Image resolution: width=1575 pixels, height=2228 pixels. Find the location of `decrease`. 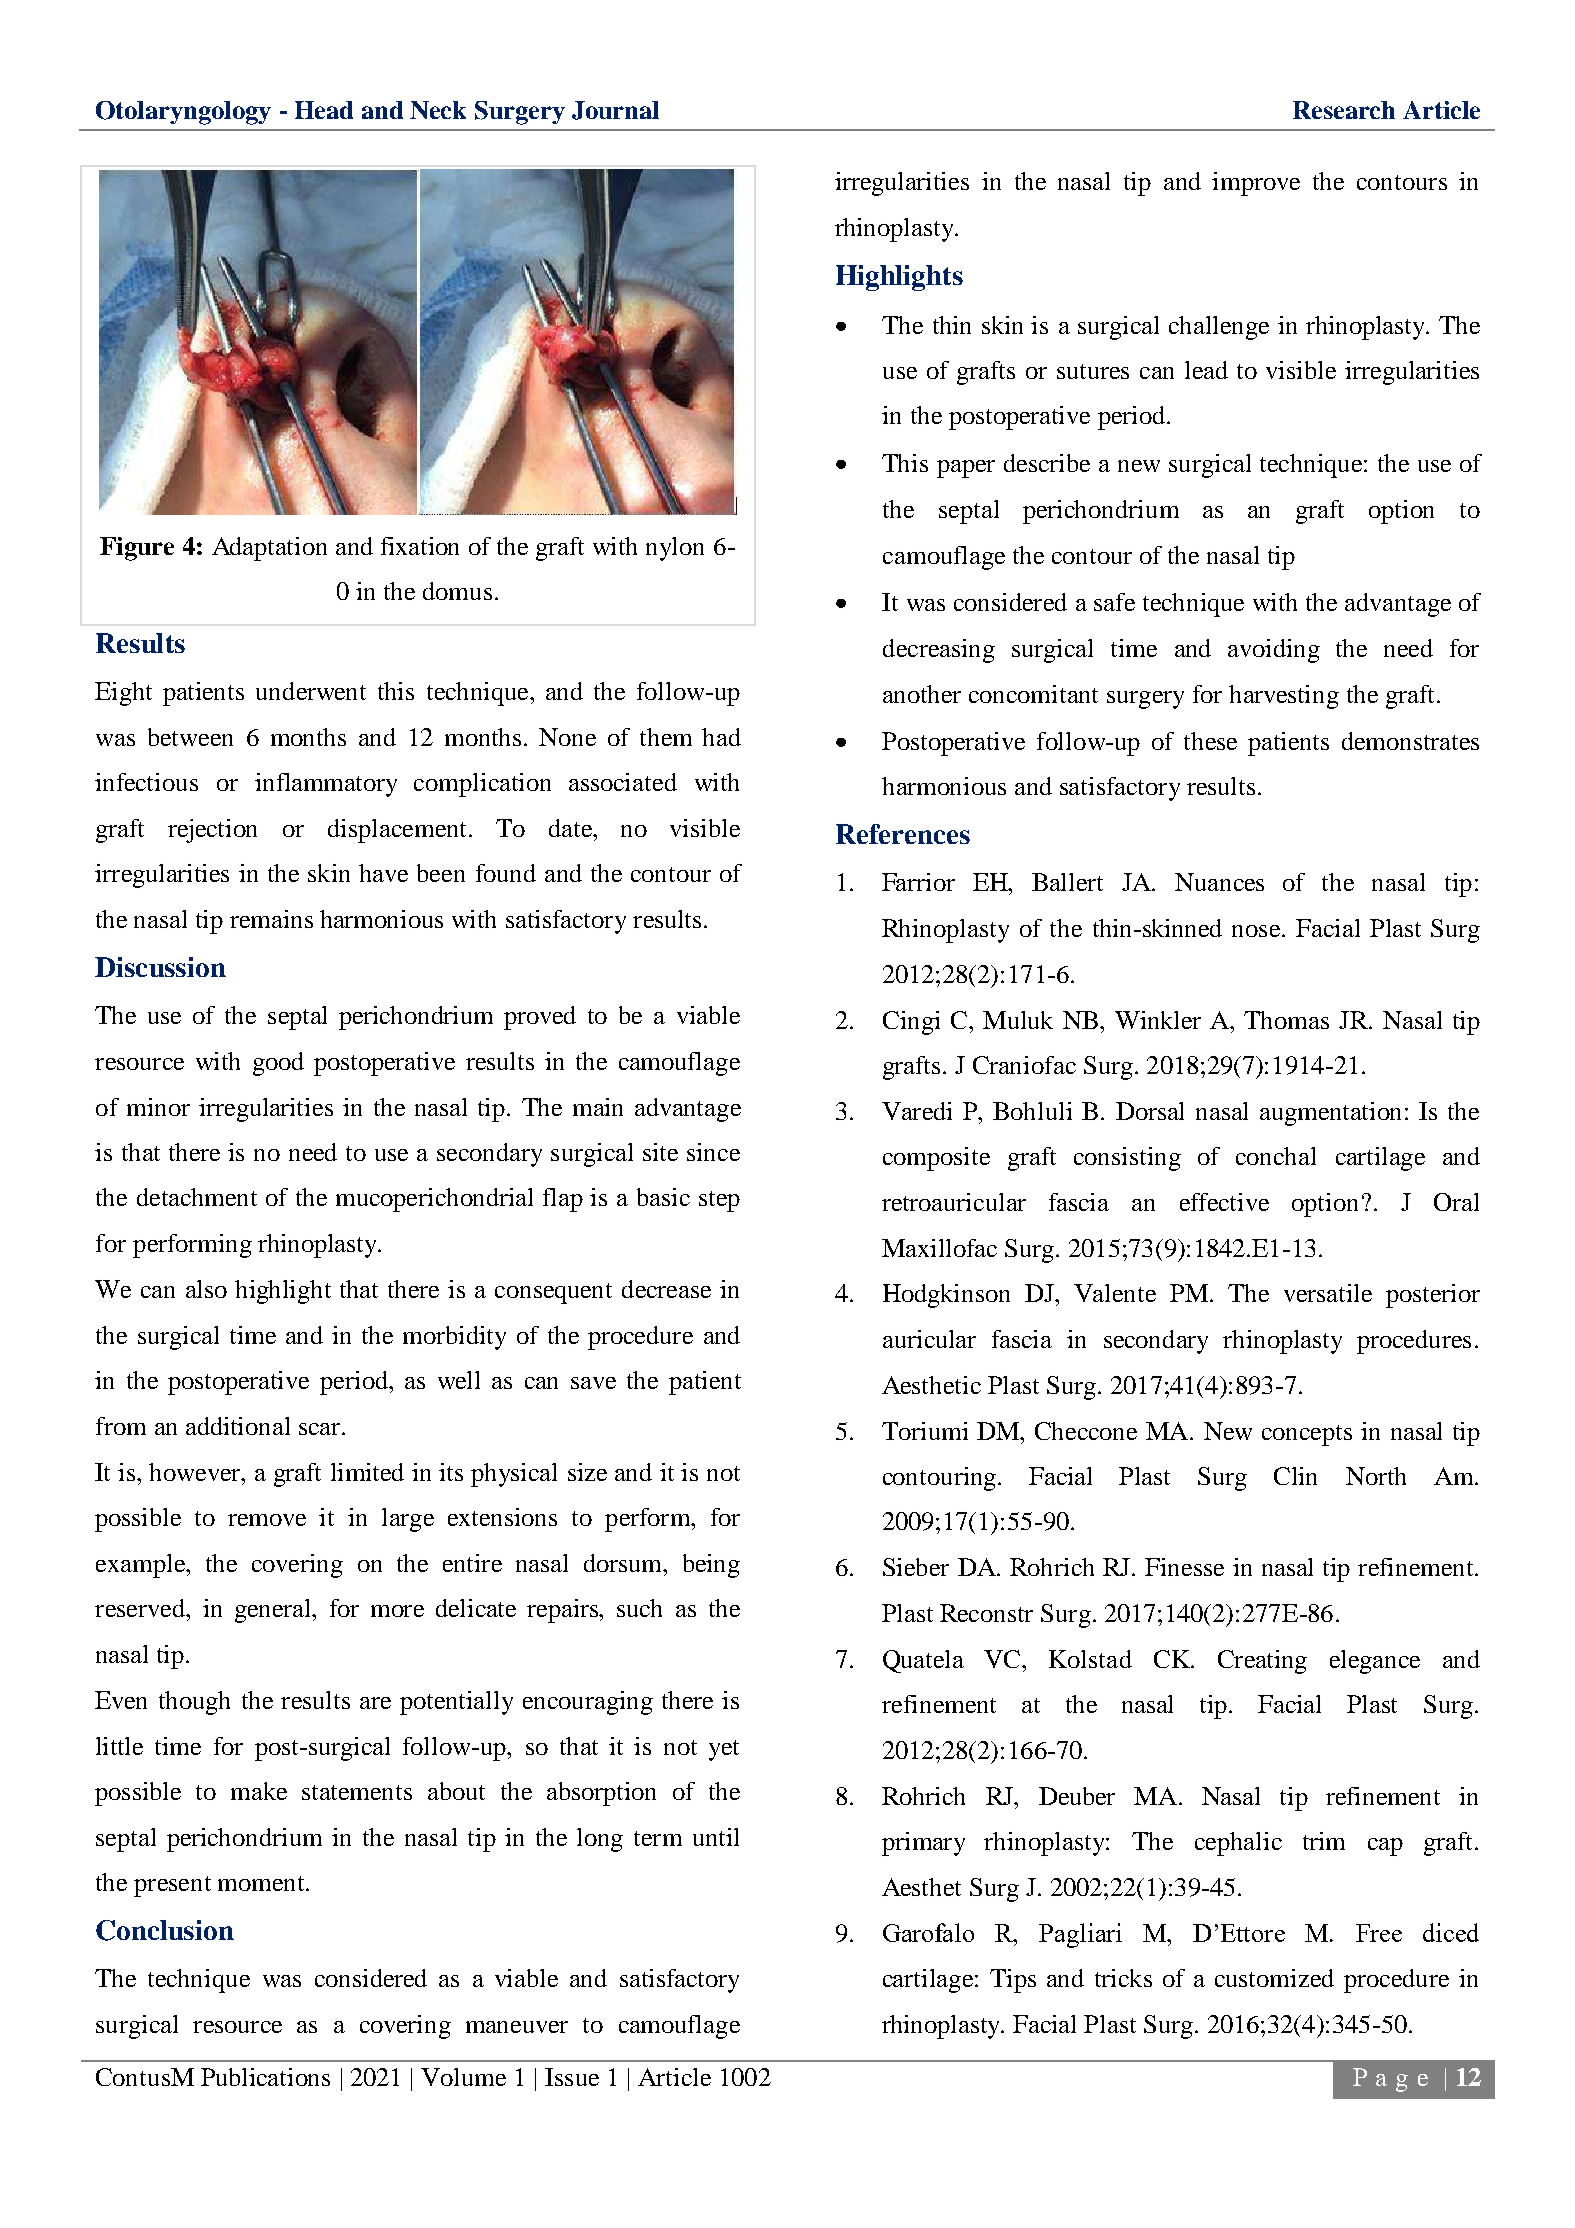

decrease is located at coordinates (666, 1289).
